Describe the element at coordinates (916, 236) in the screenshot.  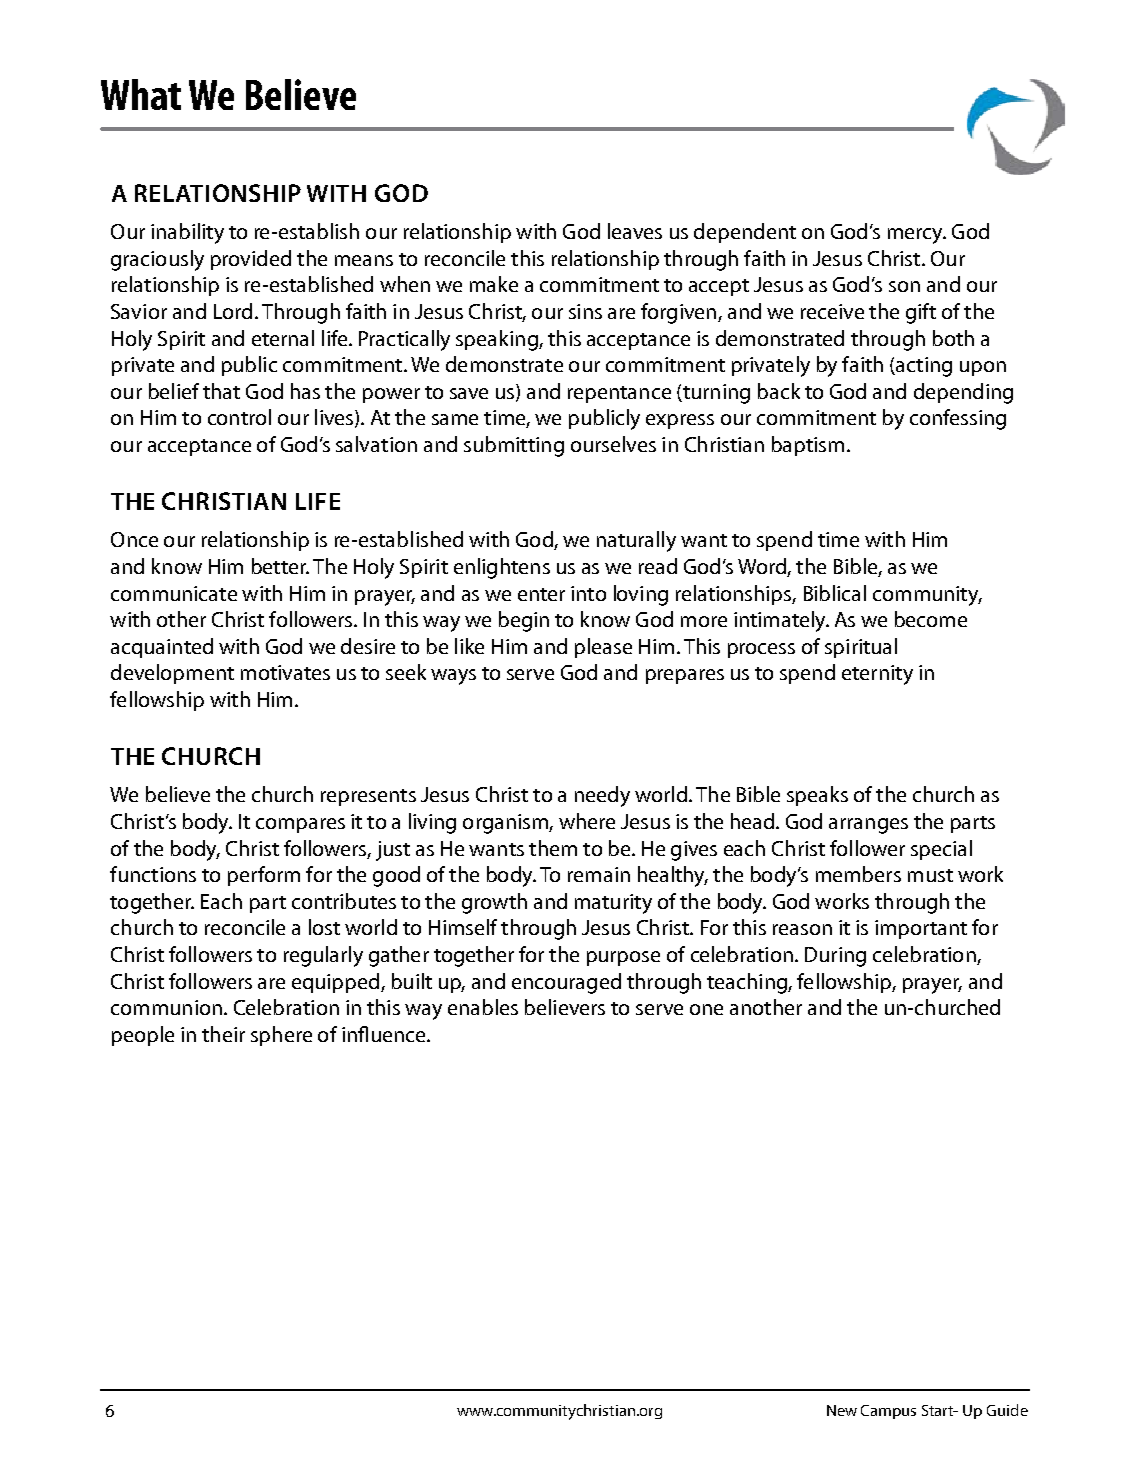
I see `mercy` at that location.
